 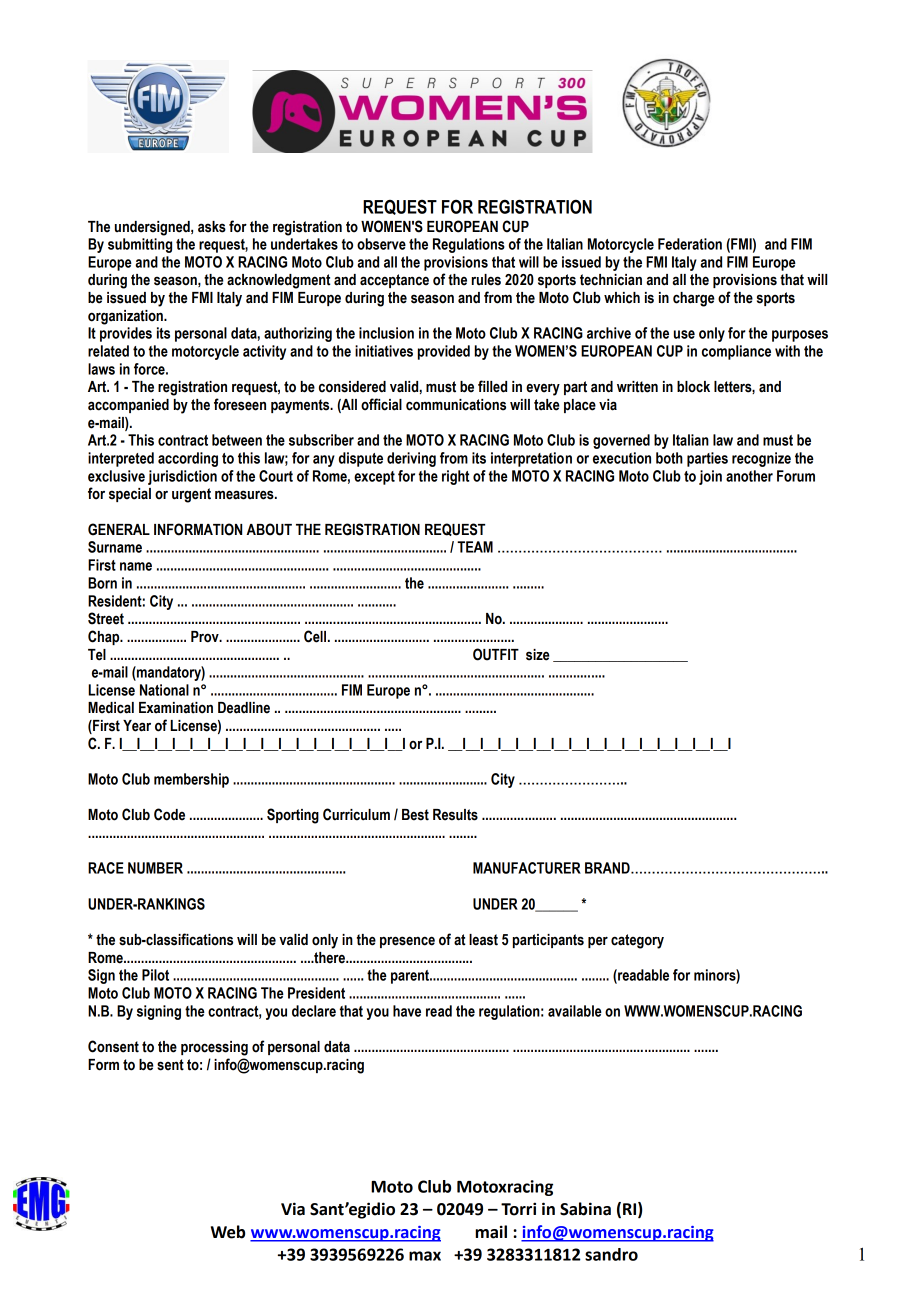 I want to click on max, so click(x=425, y=1256).
